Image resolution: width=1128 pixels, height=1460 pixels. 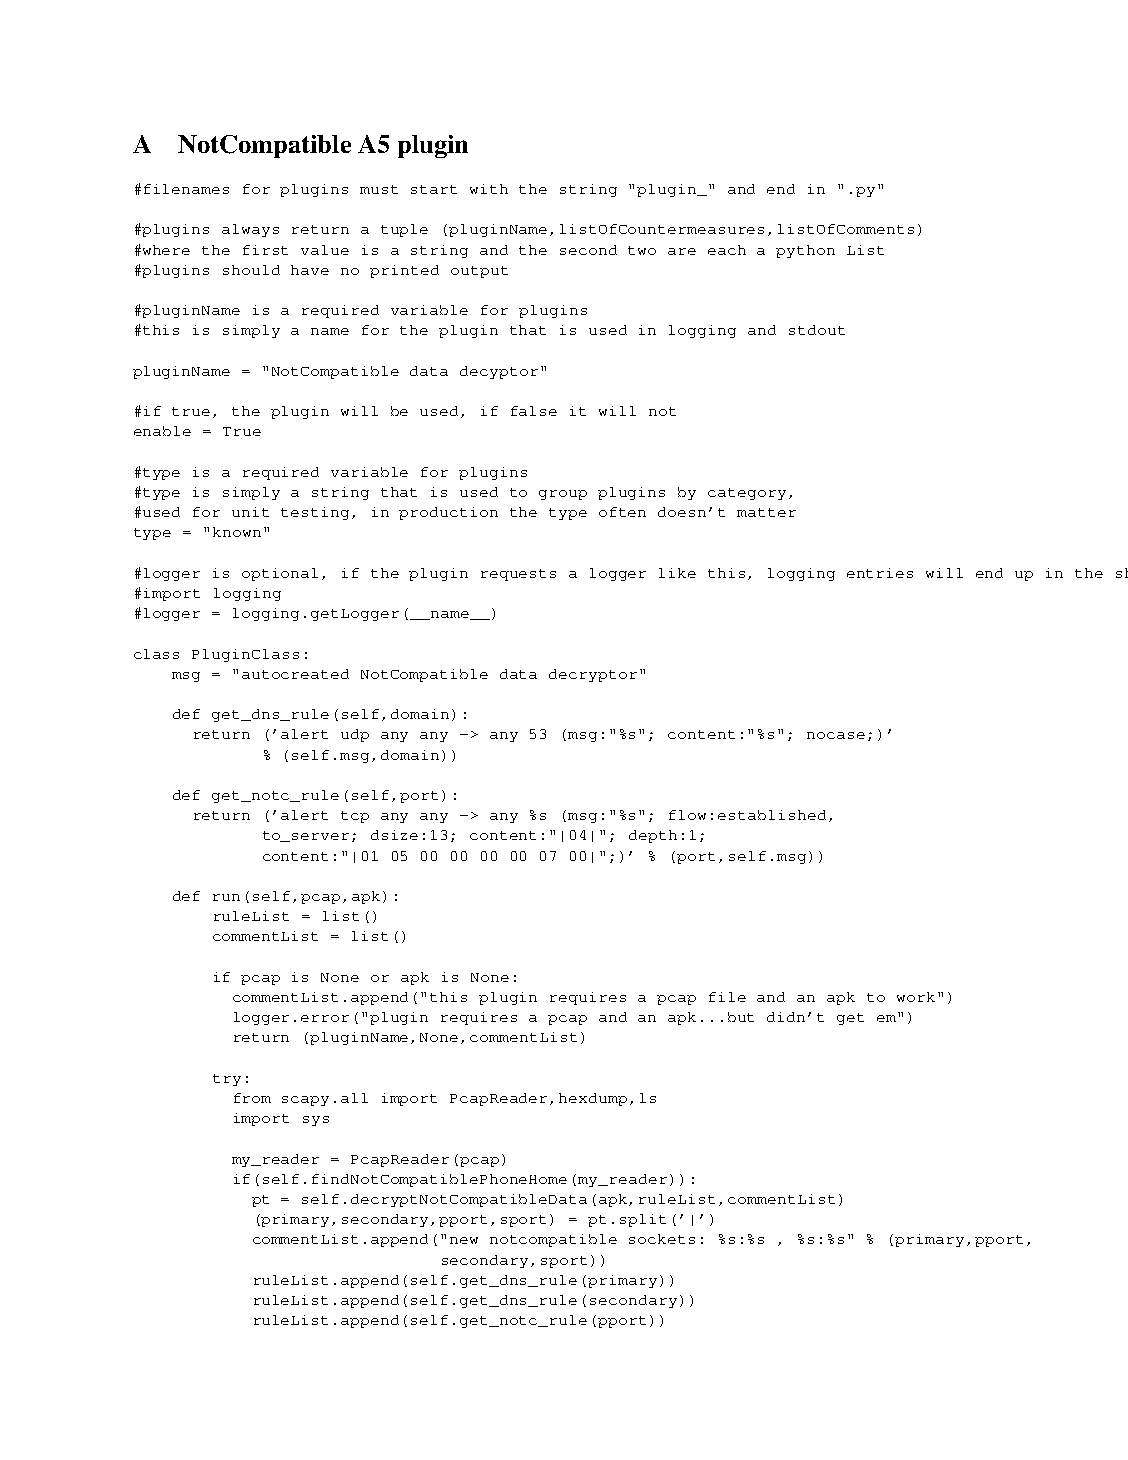 I want to click on entries, so click(x=880, y=573).
